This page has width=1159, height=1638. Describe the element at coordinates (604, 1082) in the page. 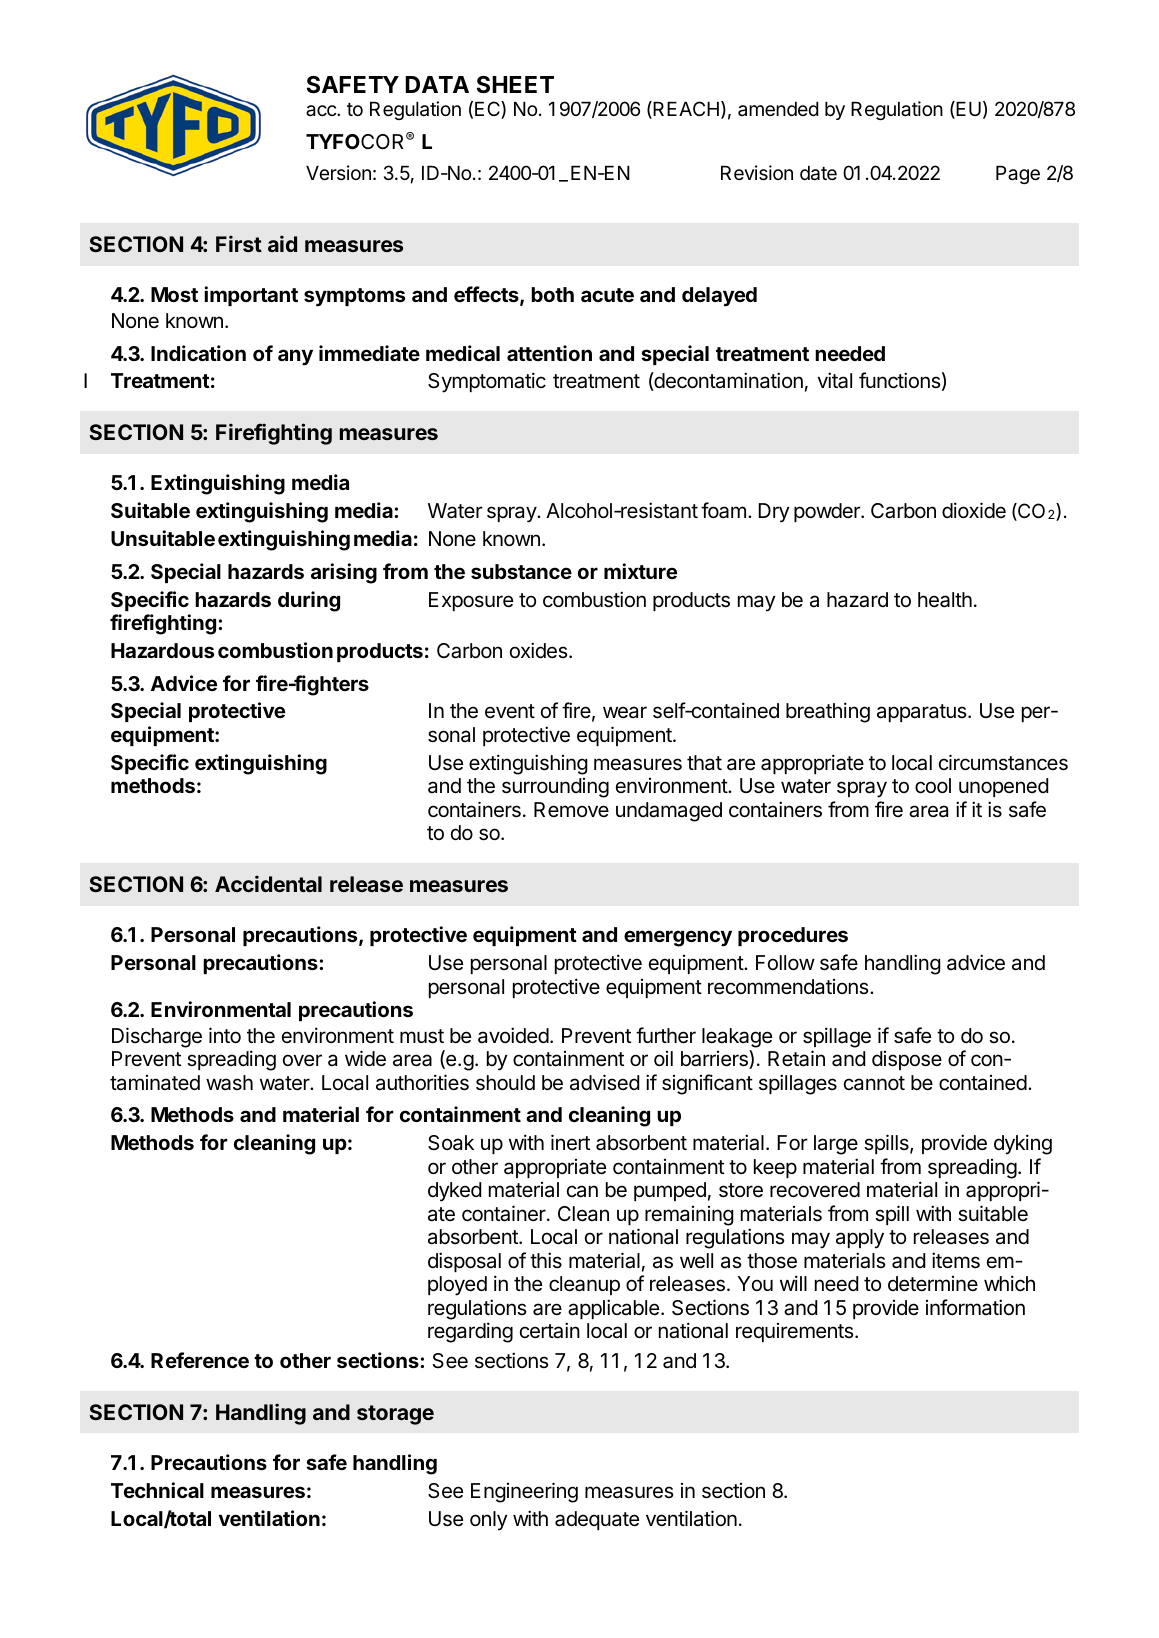

I see `advised` at that location.
